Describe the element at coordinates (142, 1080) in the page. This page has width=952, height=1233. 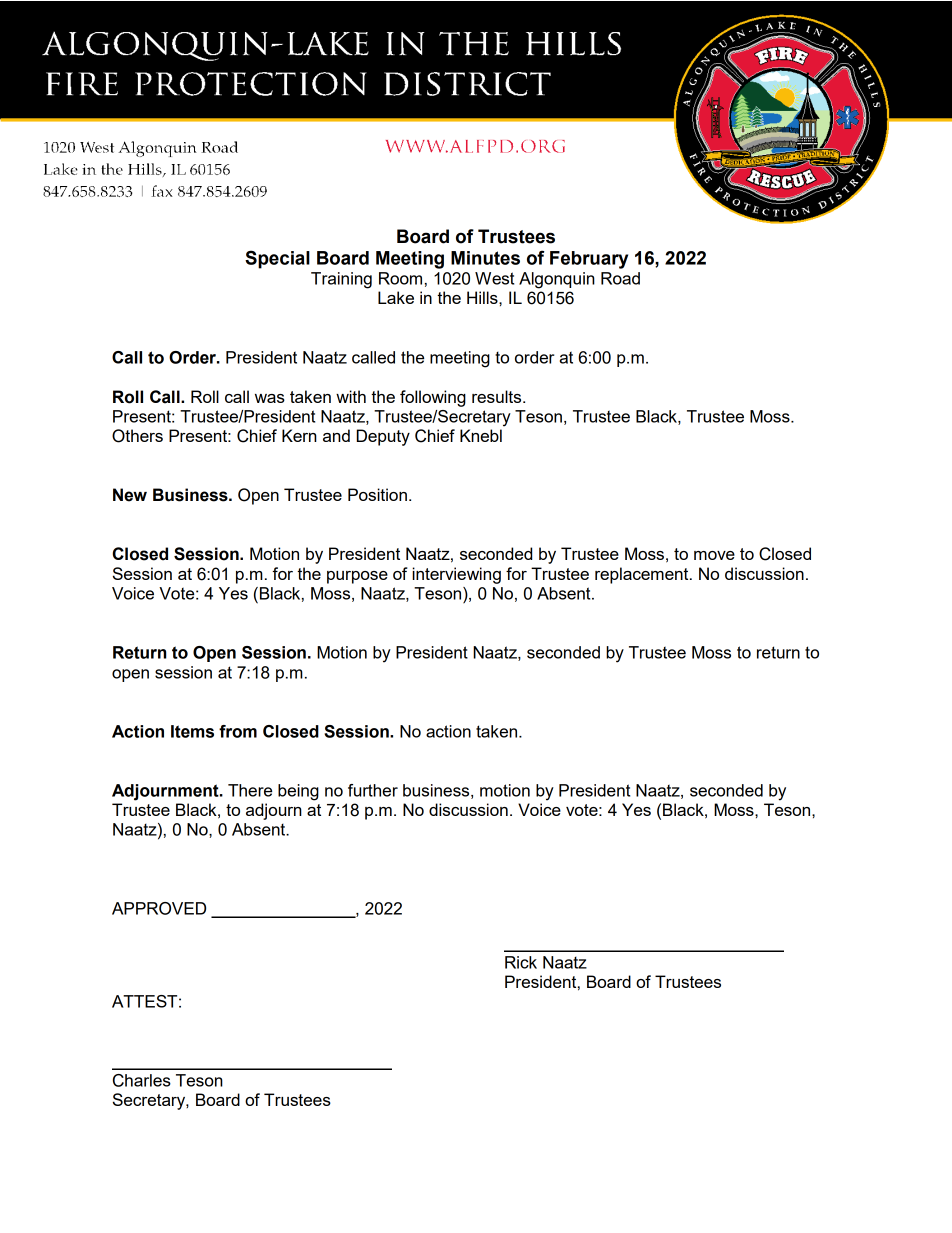
I see `Charles` at that location.
